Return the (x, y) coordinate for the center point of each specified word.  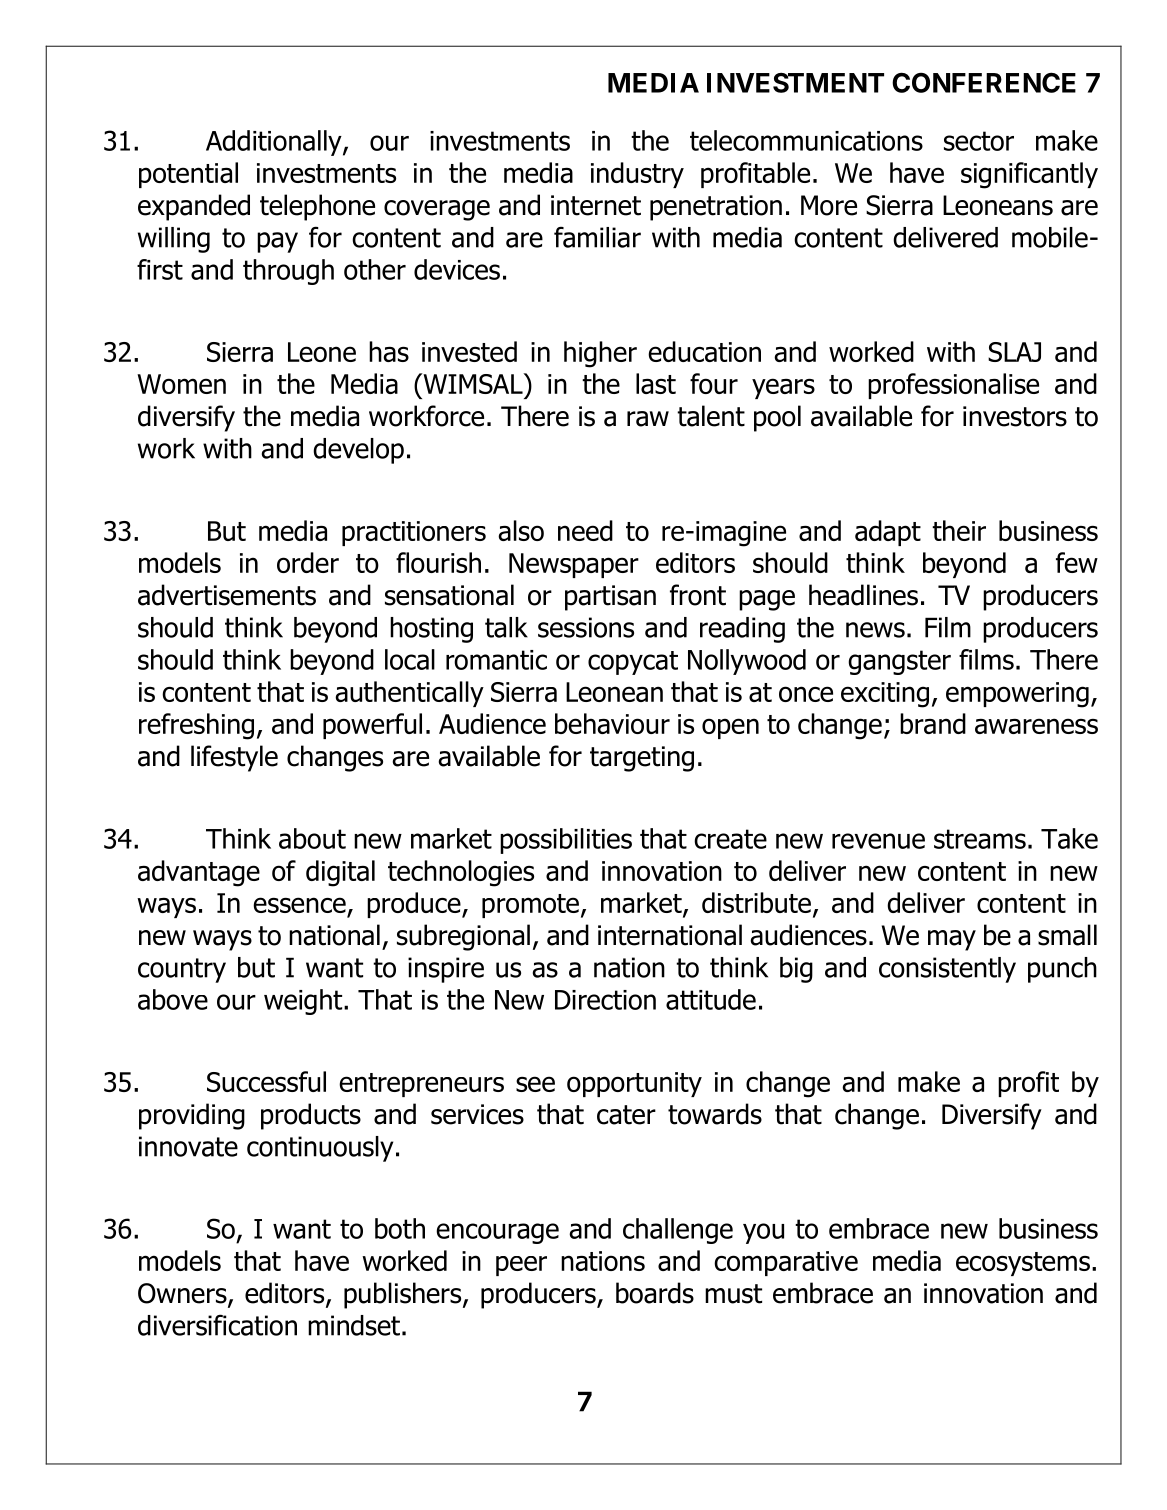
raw (648, 419)
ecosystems (1023, 1264)
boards (655, 1293)
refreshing (196, 726)
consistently (947, 970)
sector (979, 141)
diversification (217, 1325)
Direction (605, 1000)
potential (188, 175)
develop (358, 451)
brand (933, 723)
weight (304, 1002)
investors (1015, 416)
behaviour (612, 723)
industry (637, 175)
